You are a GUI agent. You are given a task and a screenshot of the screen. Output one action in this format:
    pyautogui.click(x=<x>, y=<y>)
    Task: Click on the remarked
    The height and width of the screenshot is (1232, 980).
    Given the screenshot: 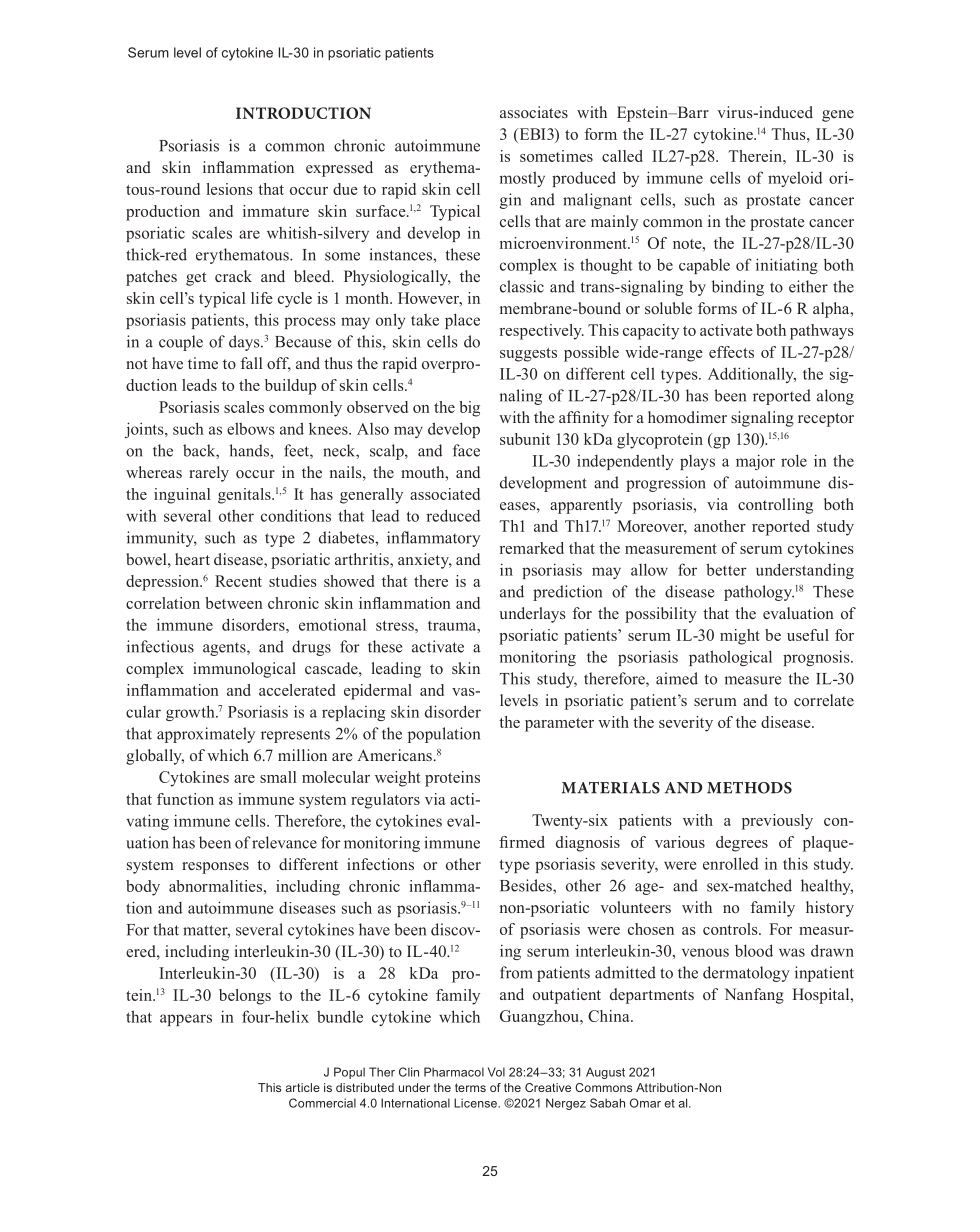 What is the action you would take?
    pyautogui.click(x=532, y=548)
